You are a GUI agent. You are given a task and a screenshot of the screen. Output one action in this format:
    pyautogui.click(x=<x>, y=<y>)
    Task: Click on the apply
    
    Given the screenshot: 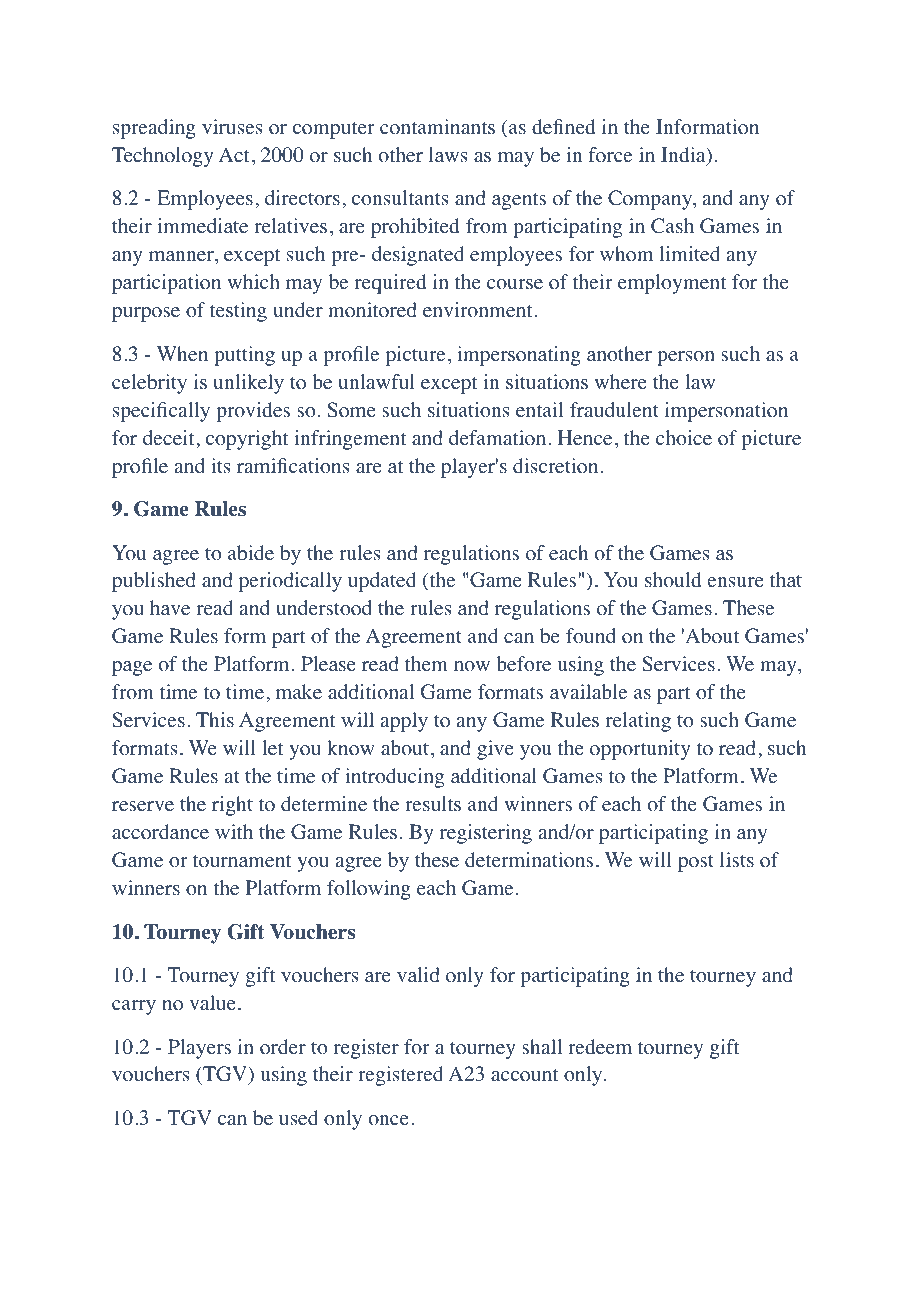 What is the action you would take?
    pyautogui.click(x=404, y=722)
